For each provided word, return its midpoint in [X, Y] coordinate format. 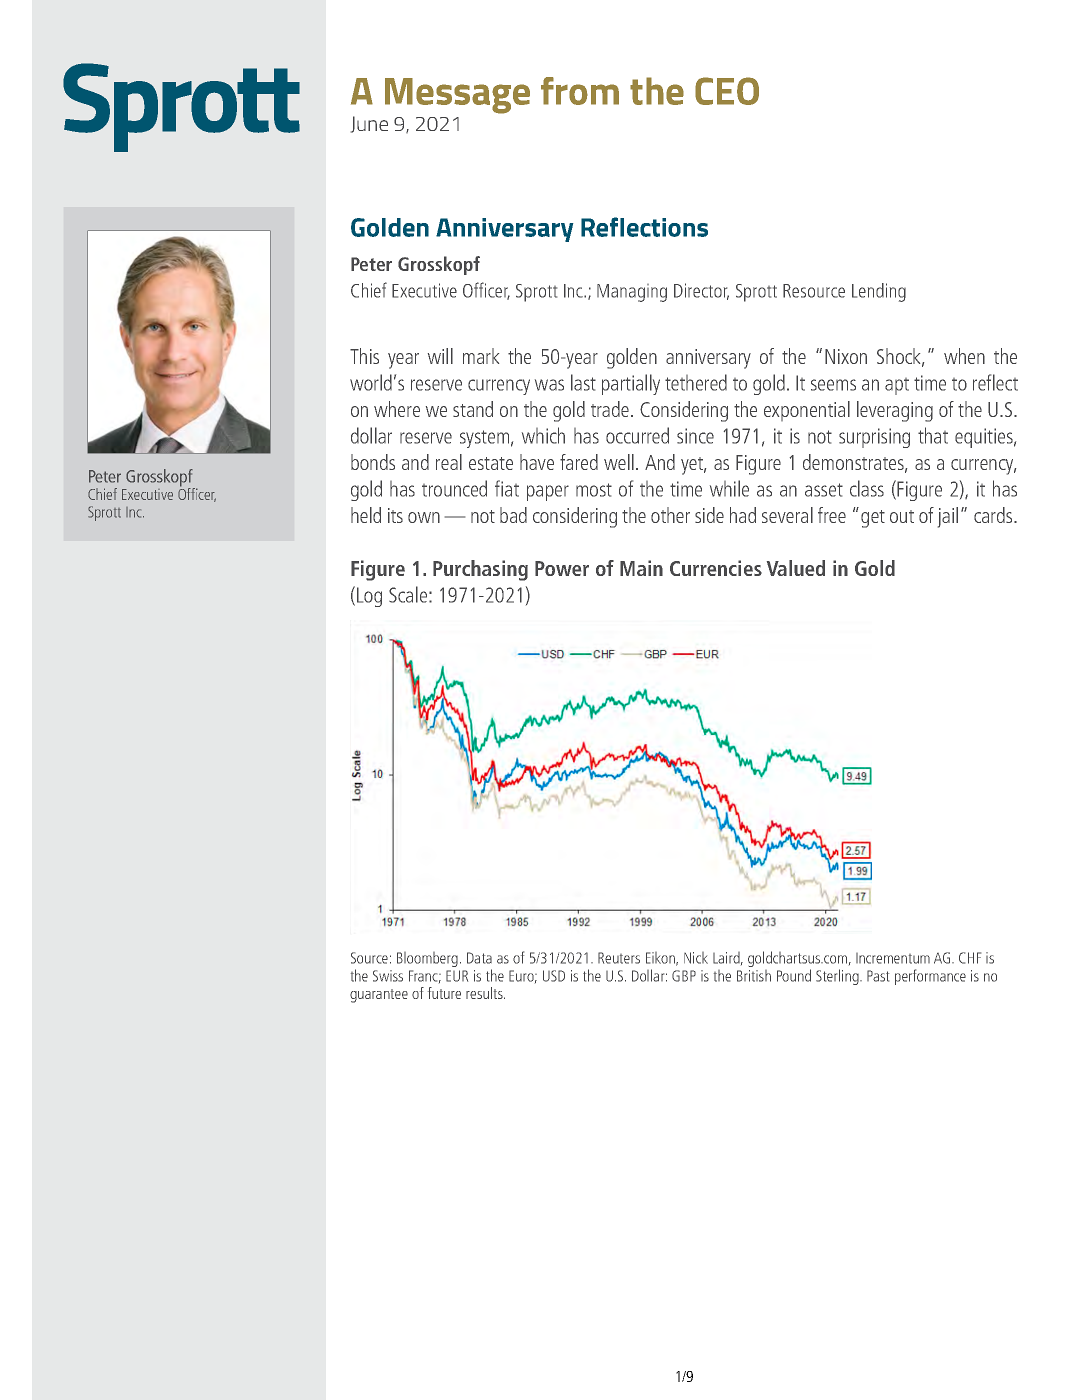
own [424, 517]
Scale [409, 594]
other [670, 515]
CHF [970, 958]
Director [701, 291]
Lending [879, 292]
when [964, 356]
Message [457, 96]
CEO [727, 91]
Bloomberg [427, 959]
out [902, 516]
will [440, 356]
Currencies [716, 568]
